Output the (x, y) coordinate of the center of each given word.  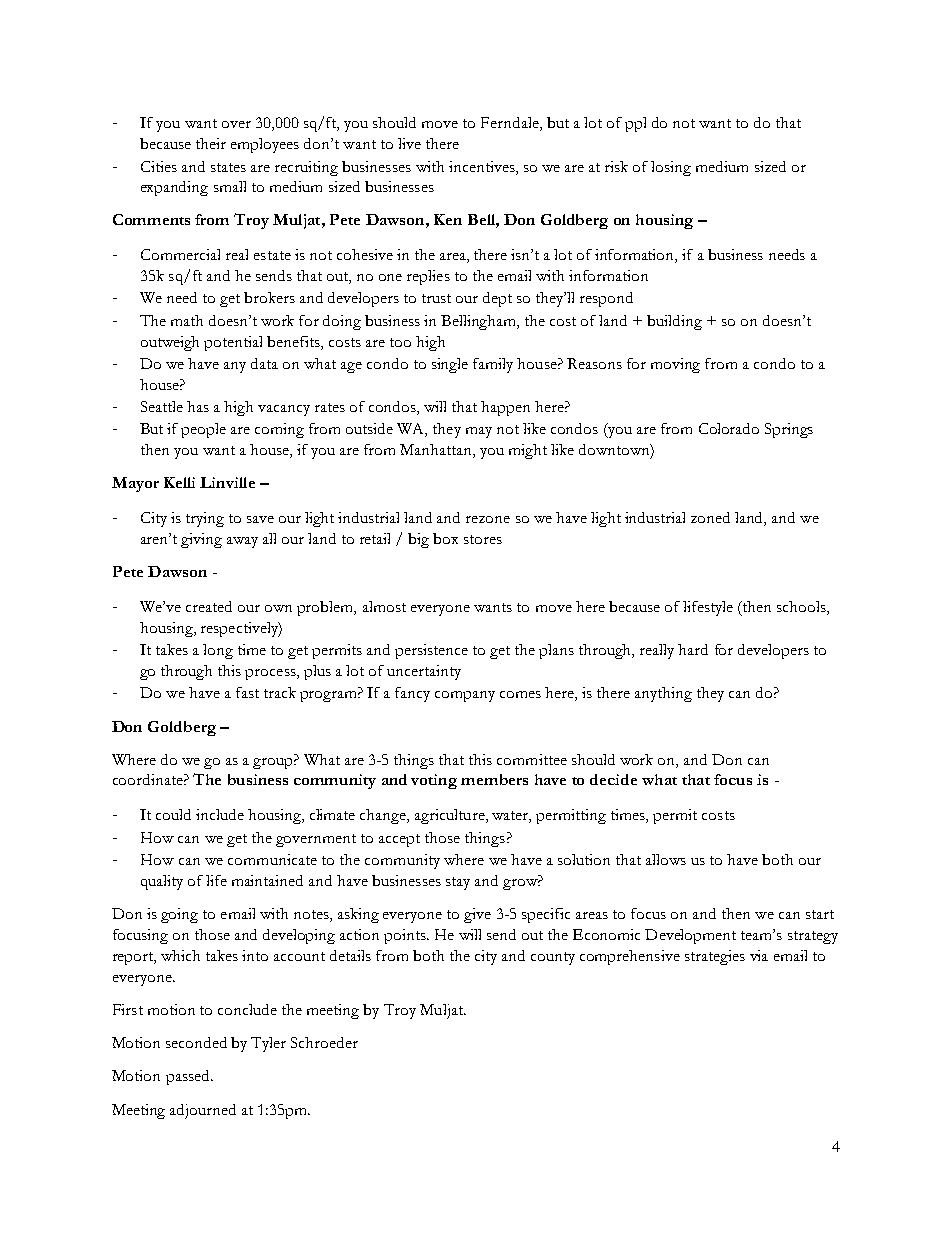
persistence (431, 651)
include (220, 814)
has (198, 406)
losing (671, 168)
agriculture (451, 816)
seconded (196, 1042)
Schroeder (324, 1042)
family (493, 365)
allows (666, 859)
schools (802, 608)
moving (675, 365)
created (209, 606)
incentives (483, 166)
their (211, 143)
